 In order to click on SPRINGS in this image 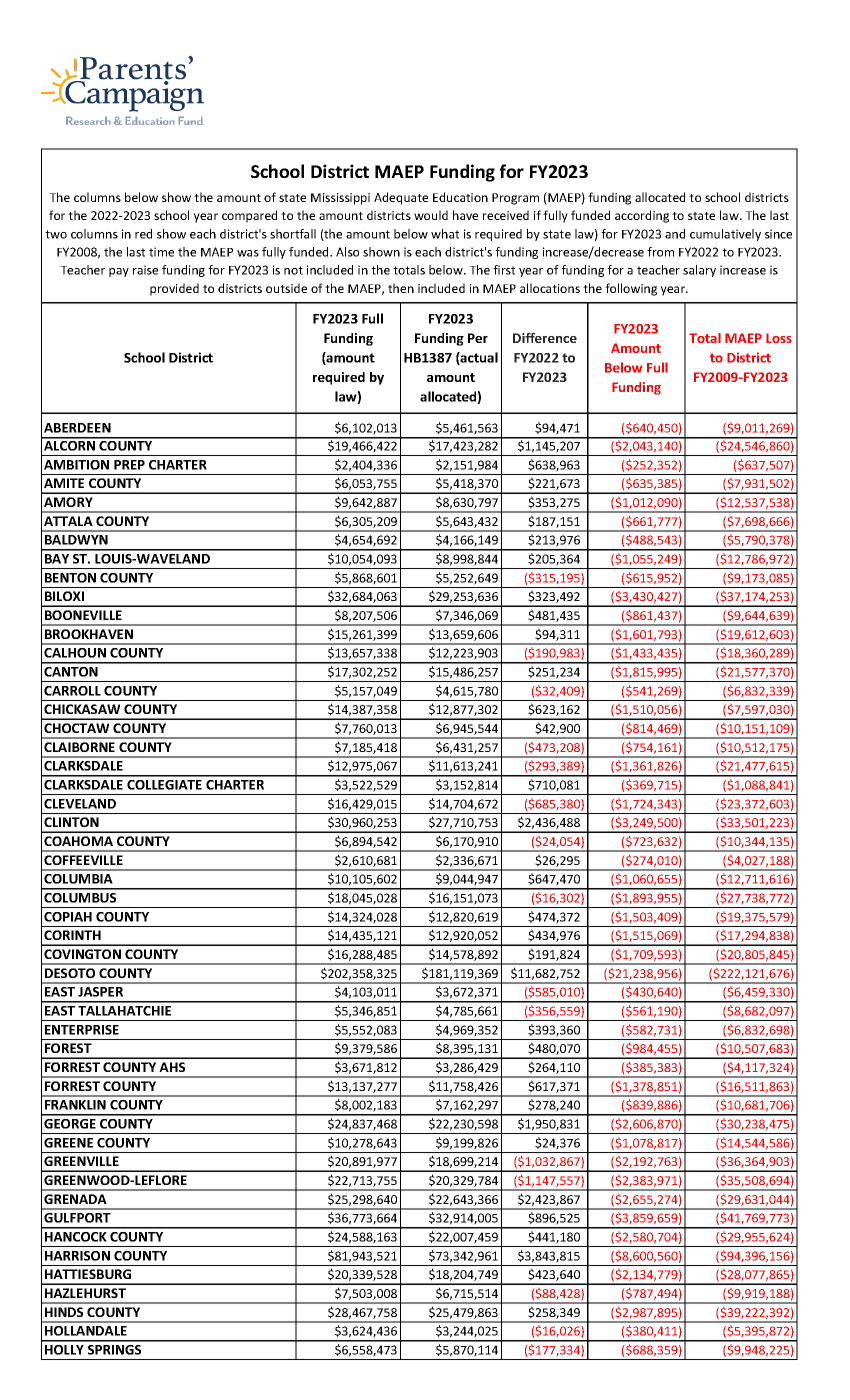, I will do `click(114, 1350)`.
